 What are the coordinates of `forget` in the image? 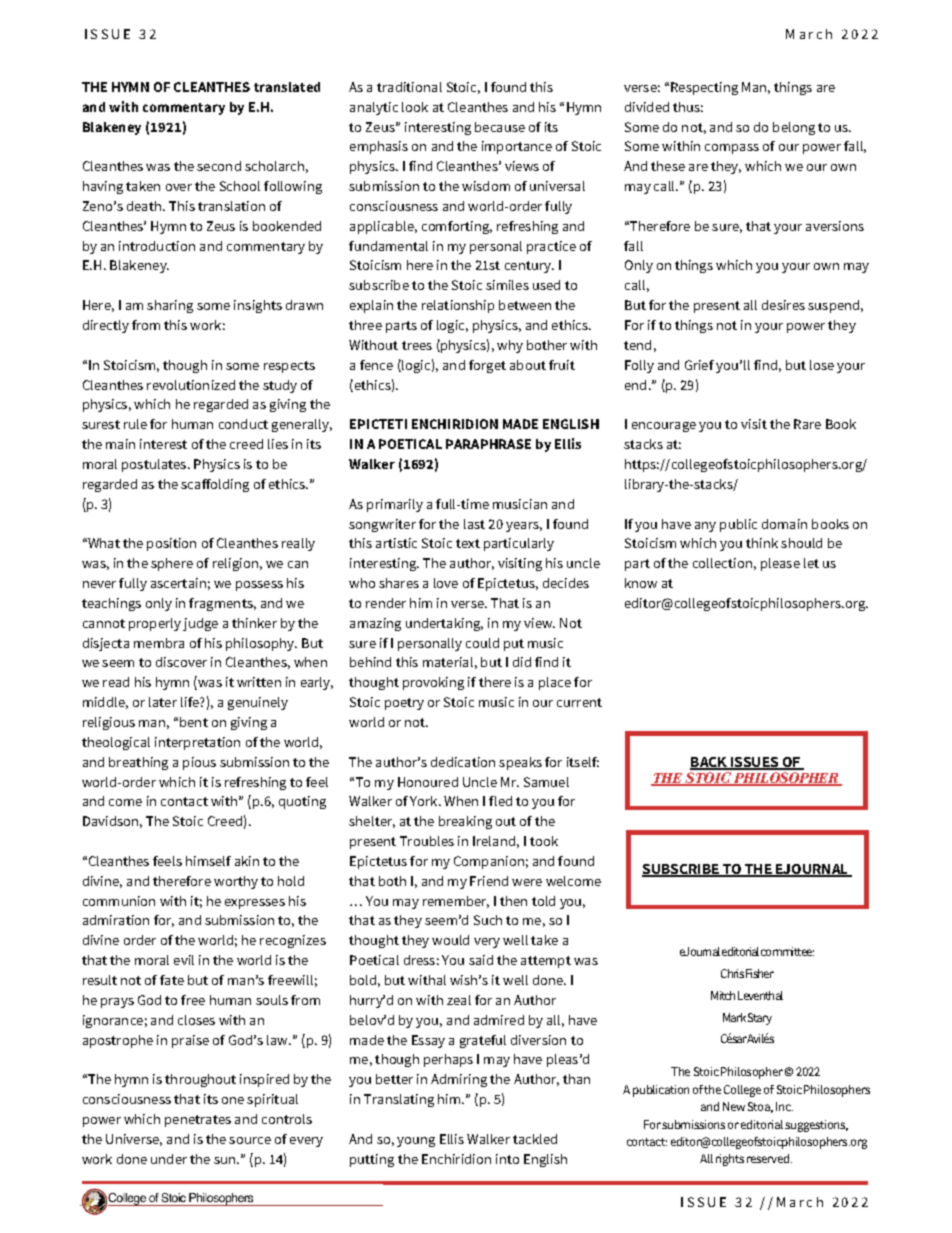 It's located at (487, 366).
